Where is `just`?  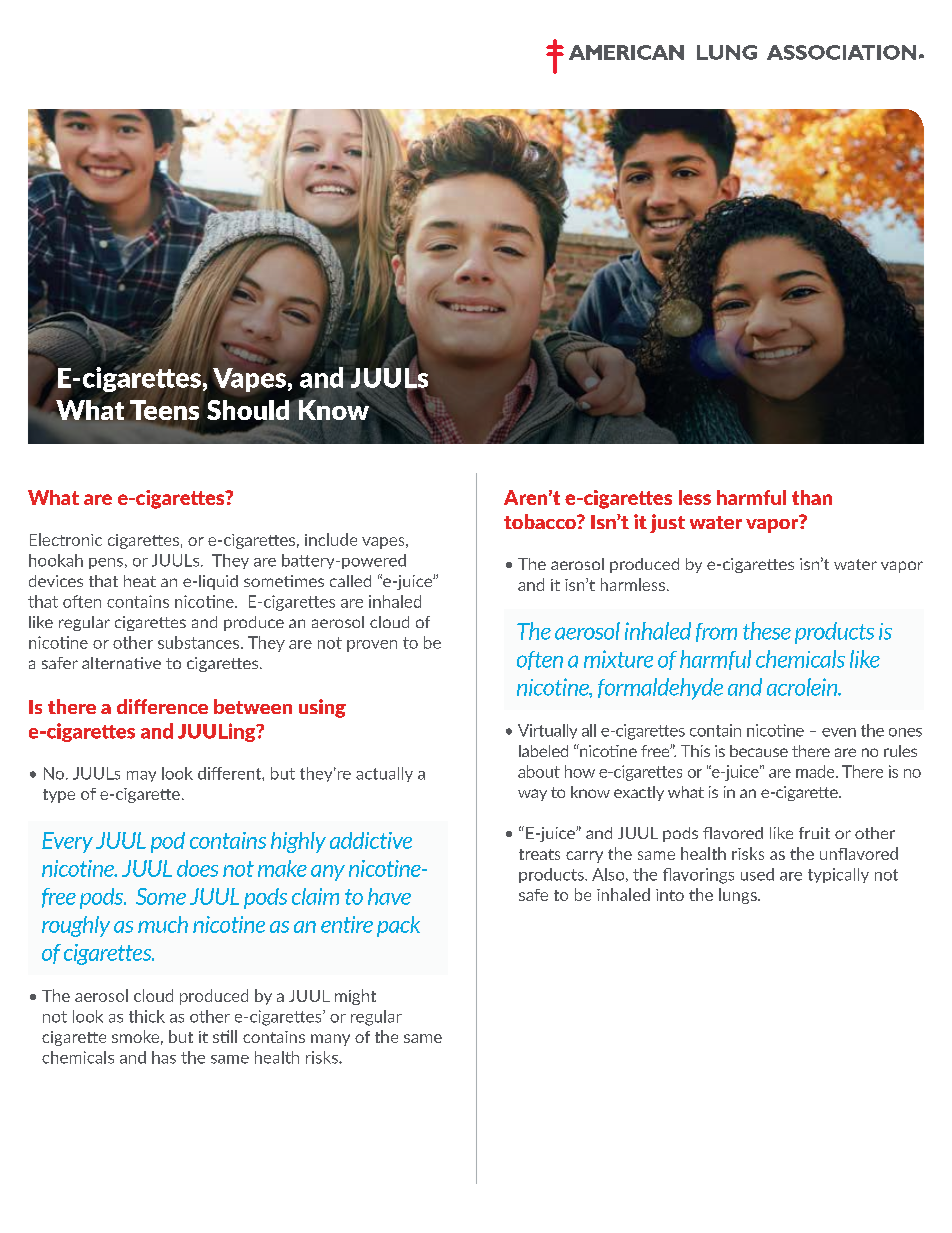
just is located at coordinates (667, 523).
